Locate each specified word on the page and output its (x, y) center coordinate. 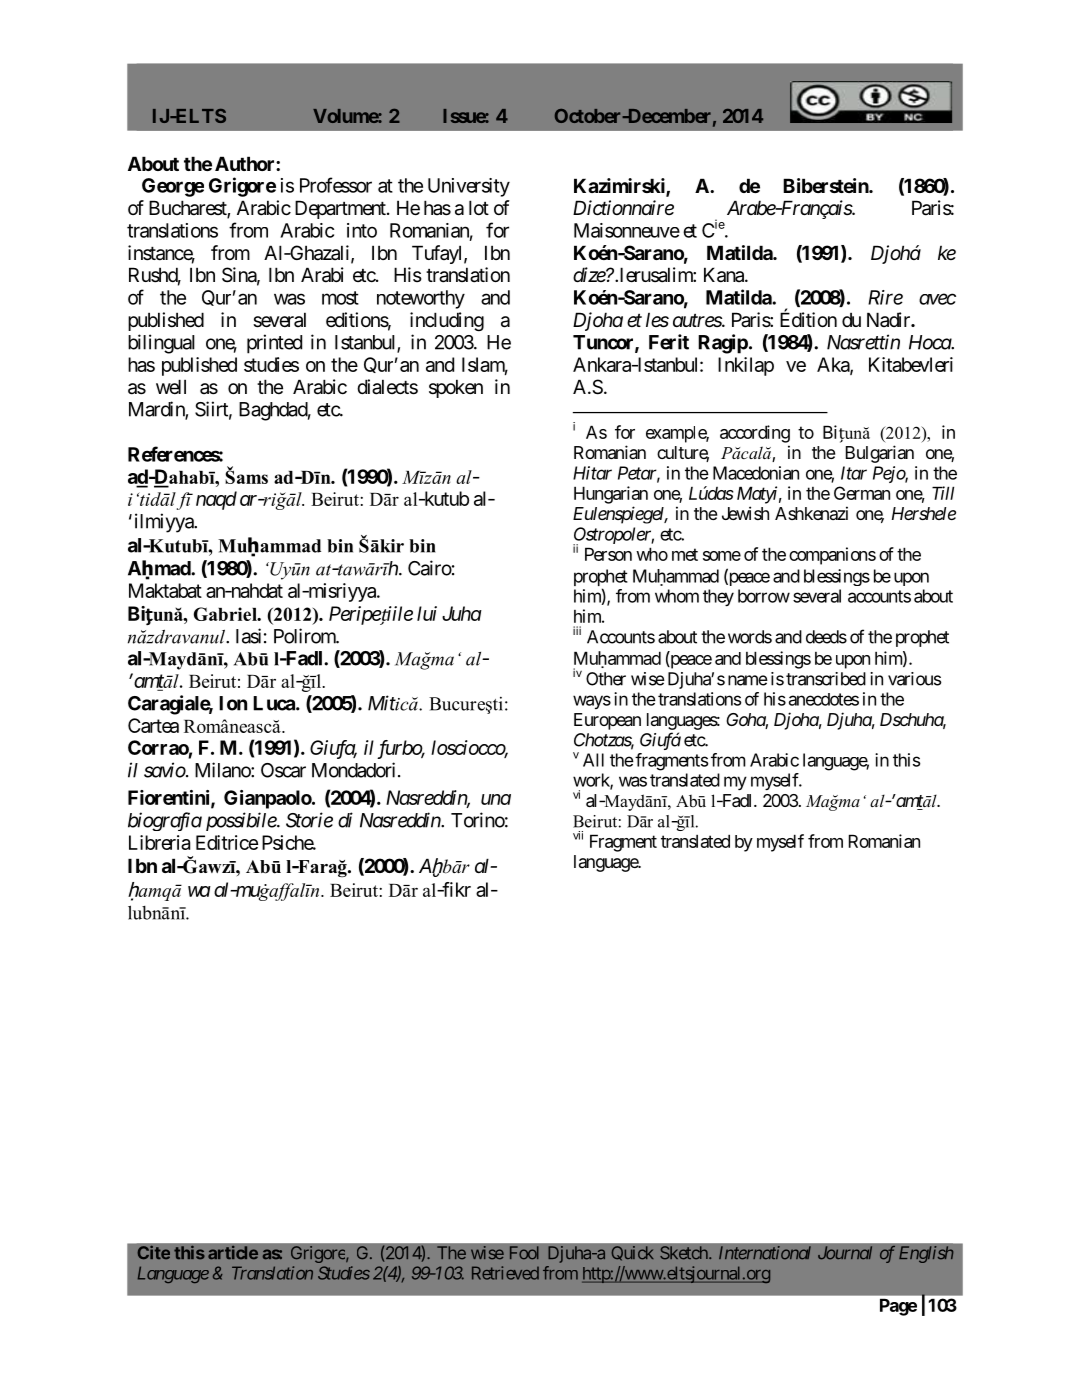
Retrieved (505, 1273)
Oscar (283, 770)
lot (479, 207)
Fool (524, 1253)
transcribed (826, 679)
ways (592, 702)
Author (246, 163)
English (926, 1254)
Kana (725, 275)
